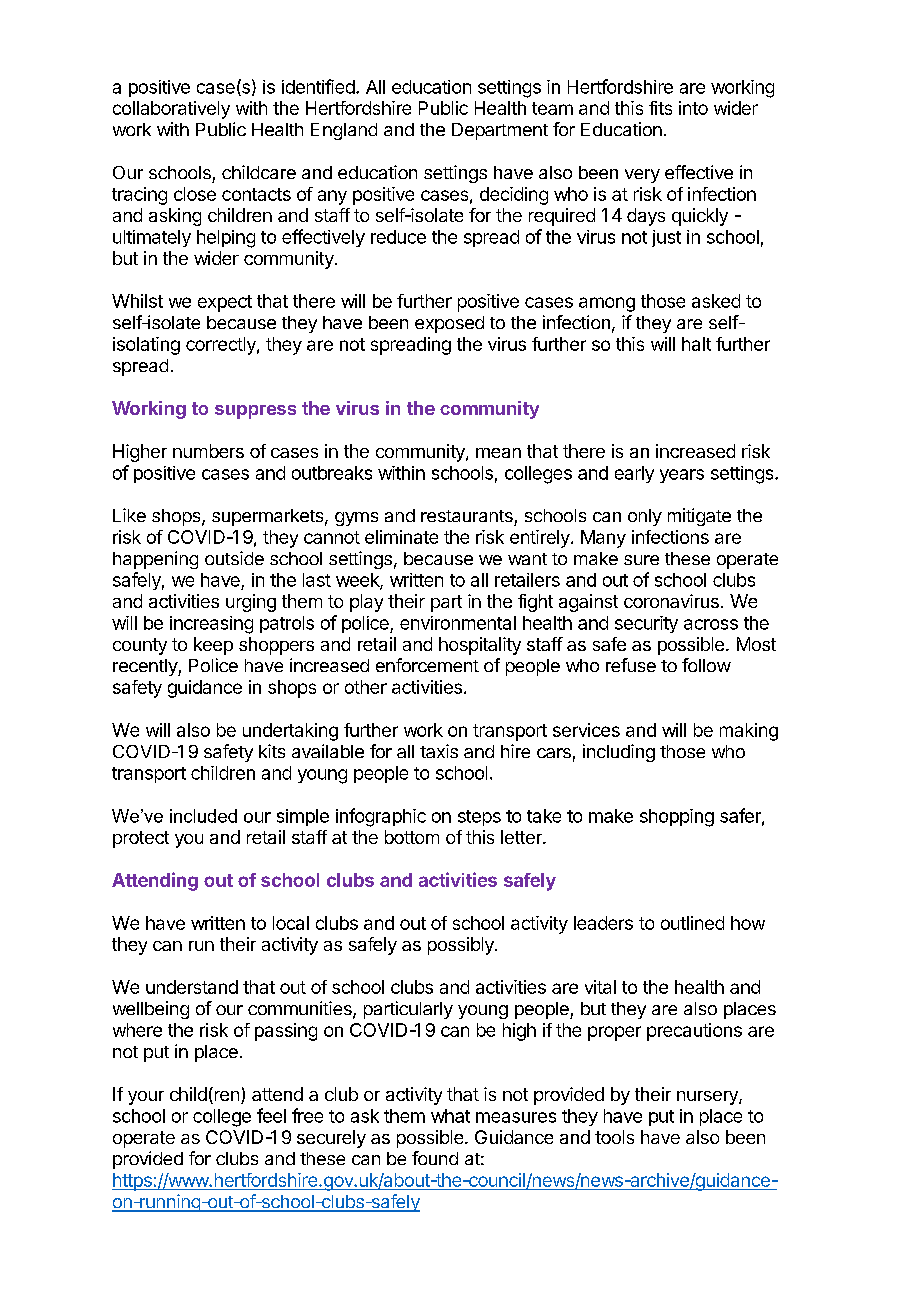 The width and height of the page is (924, 1308). Describe the element at coordinates (146, 1098) in the page. I see `your` at that location.
